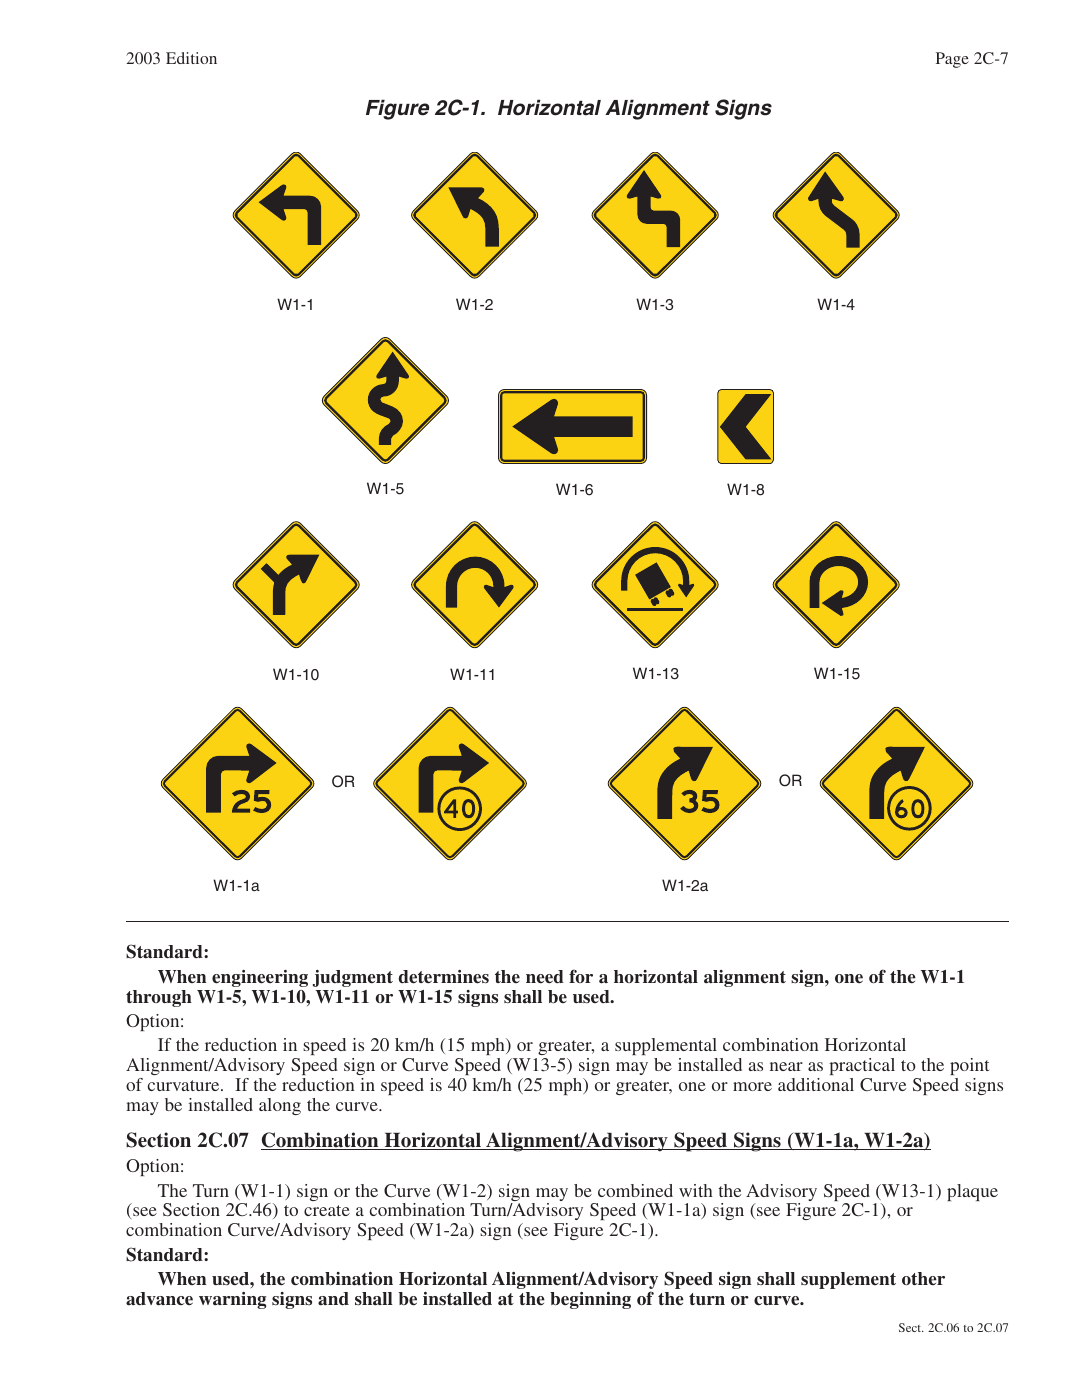  Describe the element at coordinates (581, 976) in the page. I see `for` at that location.
